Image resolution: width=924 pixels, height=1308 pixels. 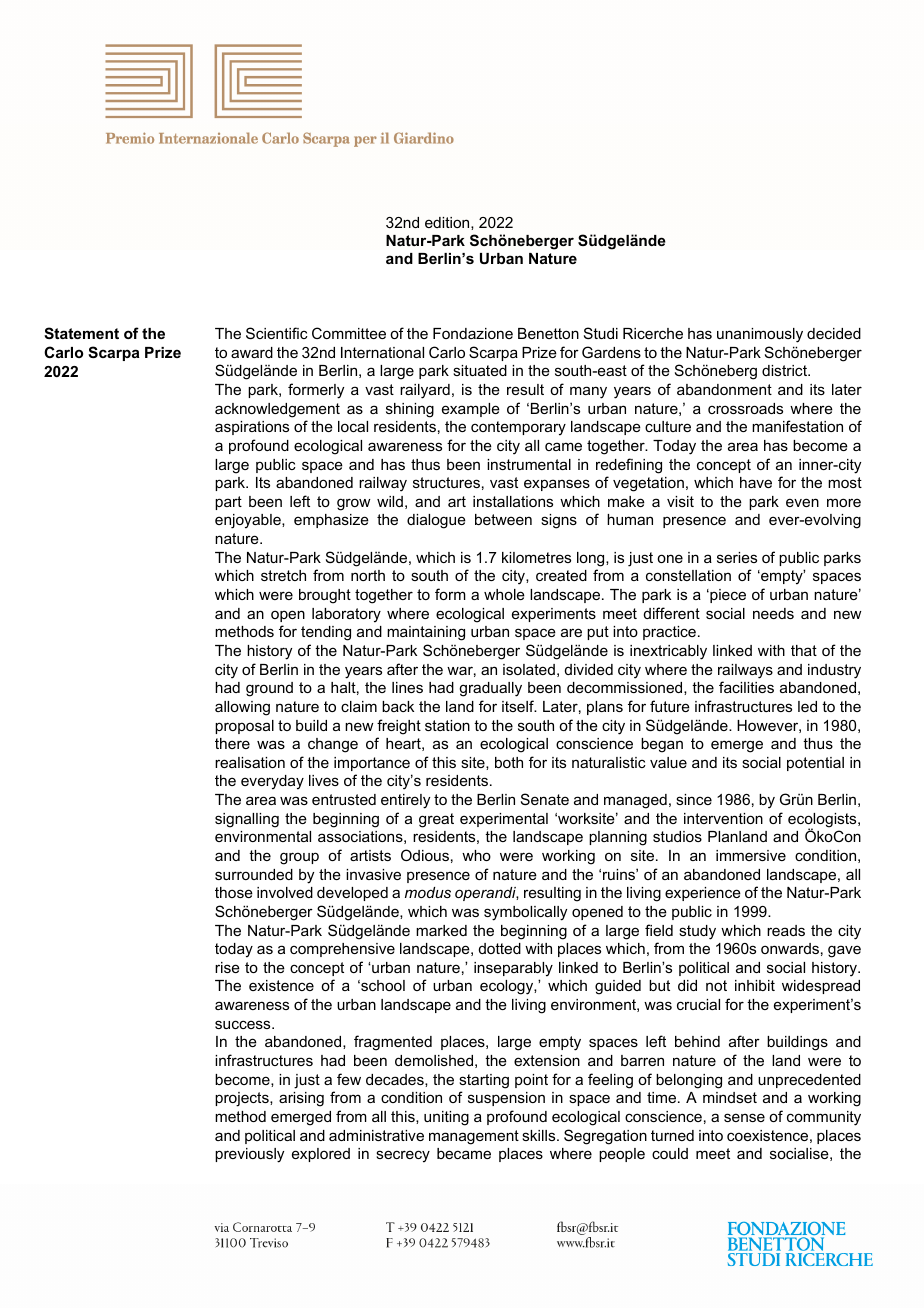 I want to click on district, so click(x=785, y=370).
